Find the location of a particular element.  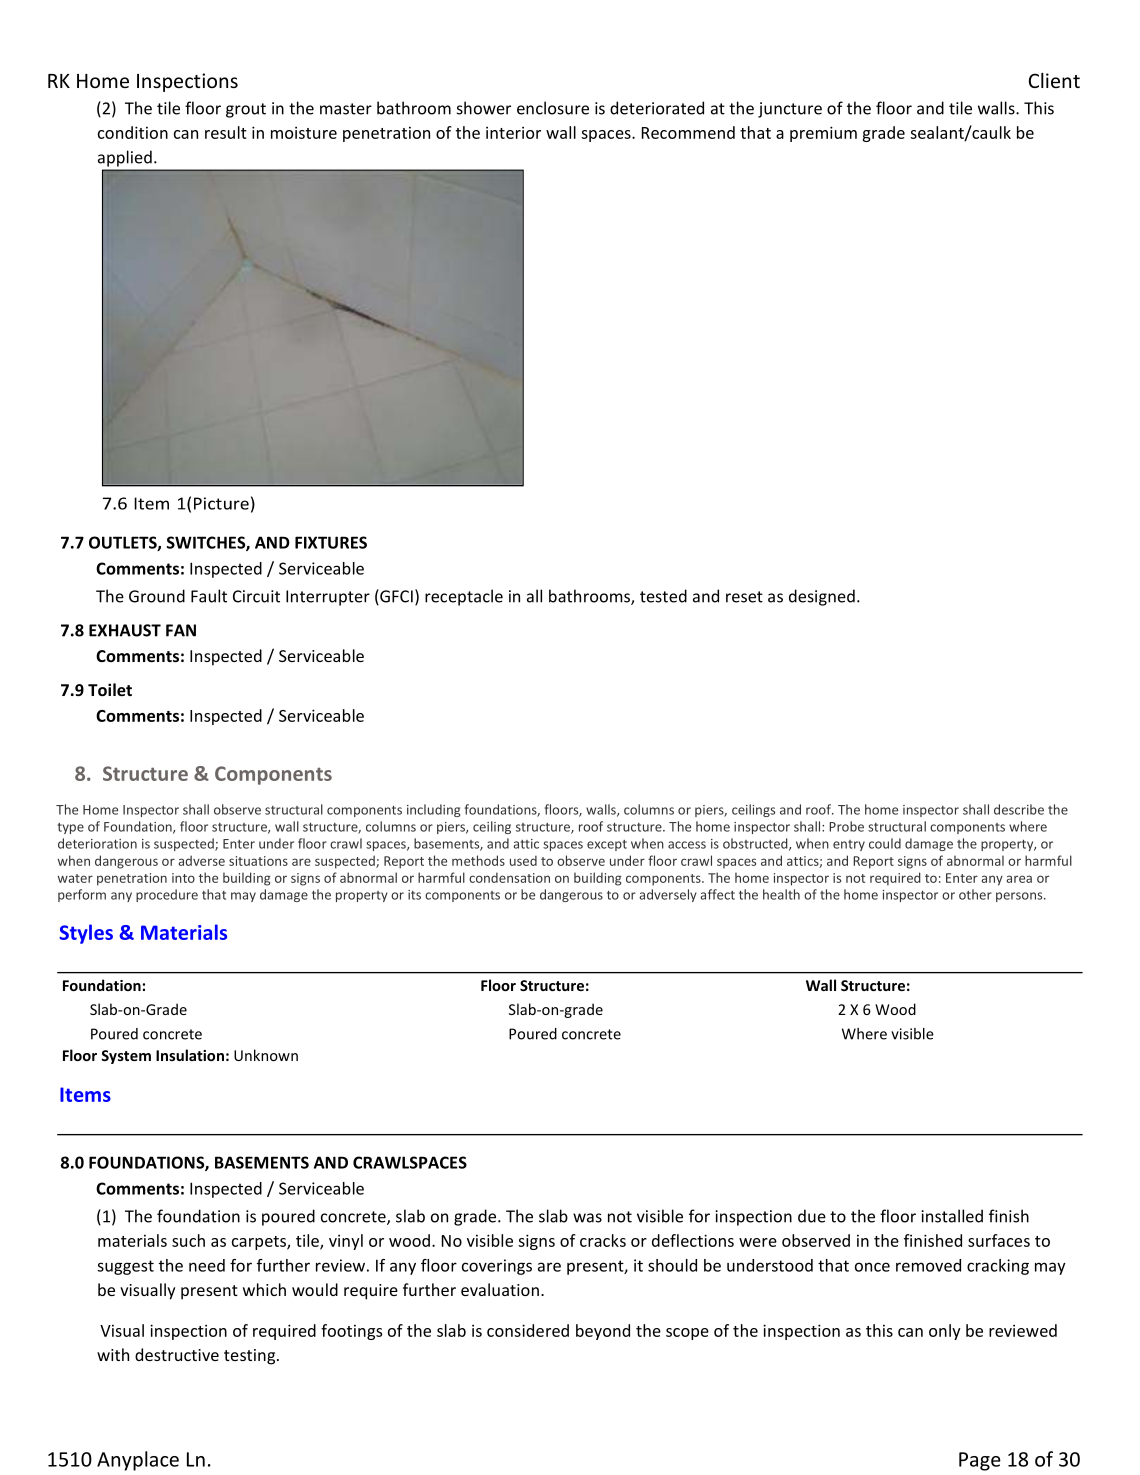

describe is located at coordinates (1019, 809).
